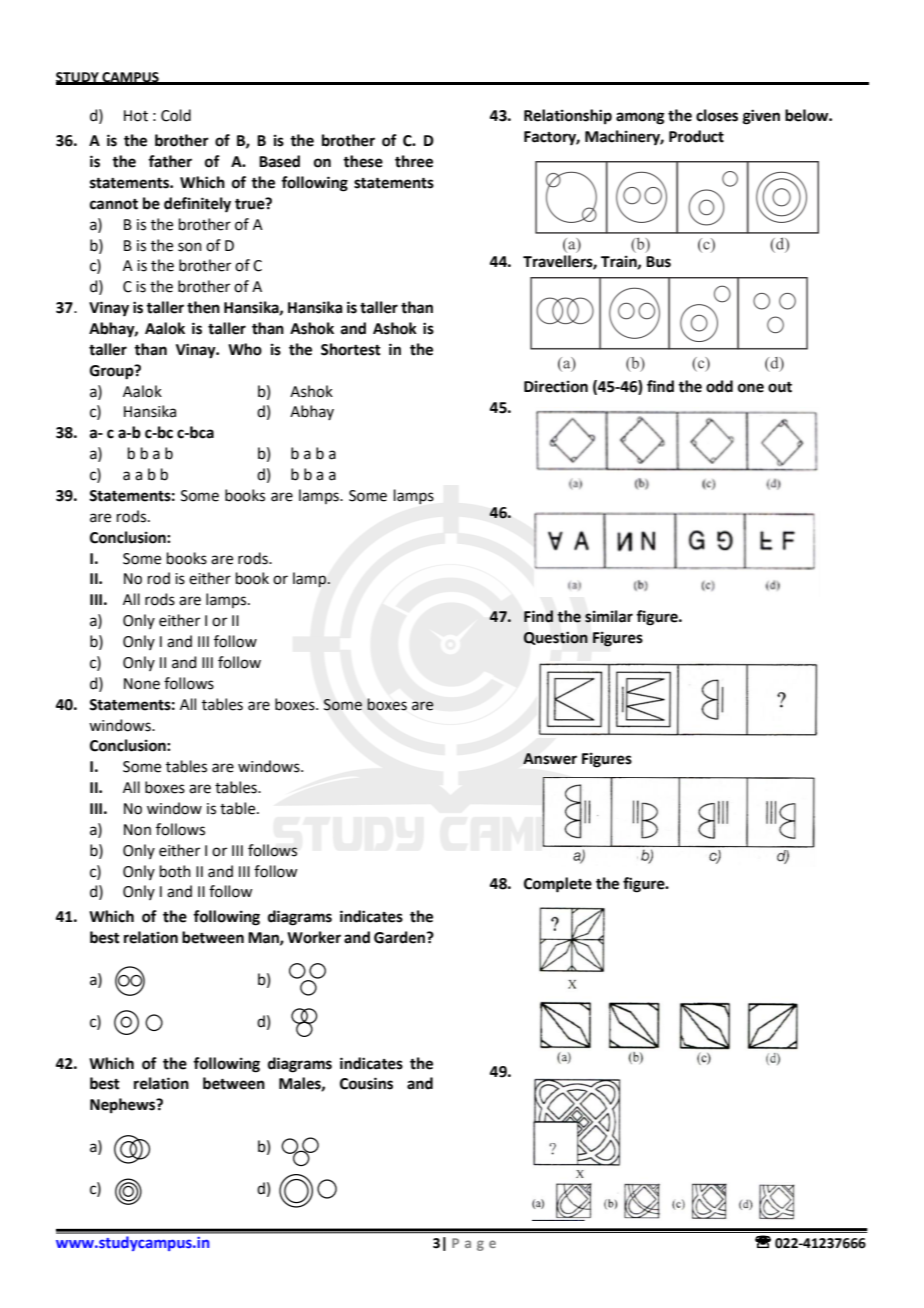 This screenshot has height=1308, width=924. What do you see at coordinates (124, 1106) in the screenshot?
I see `Nephews` at bounding box center [124, 1106].
